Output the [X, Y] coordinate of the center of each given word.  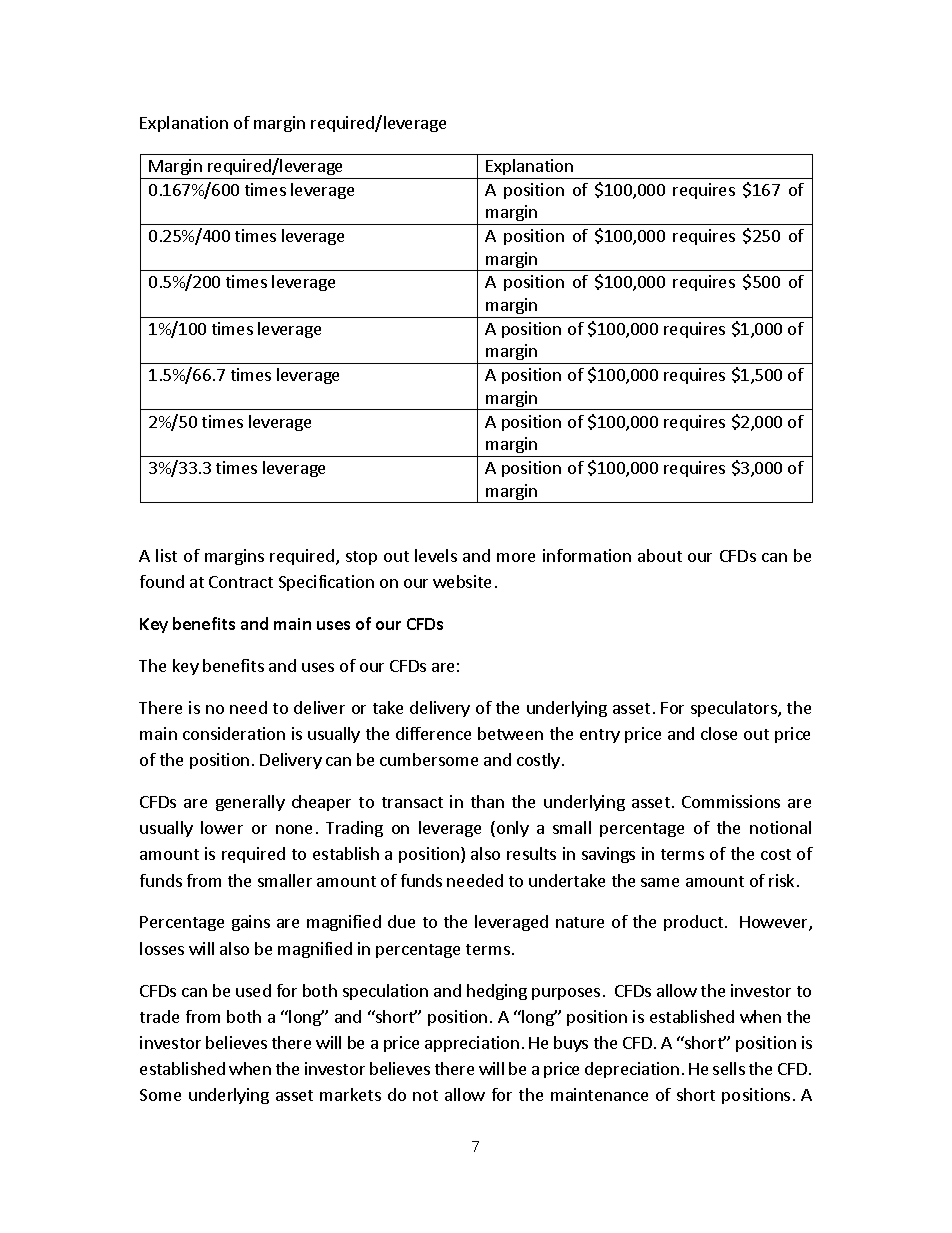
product [693, 923]
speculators [735, 709]
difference [433, 733]
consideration [234, 733]
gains [251, 923]
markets [350, 1094]
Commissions [731, 801]
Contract [241, 582]
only [513, 829]
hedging [497, 992]
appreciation [472, 1044]
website [462, 581]
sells [729, 1068]
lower [222, 827]
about [660, 555]
